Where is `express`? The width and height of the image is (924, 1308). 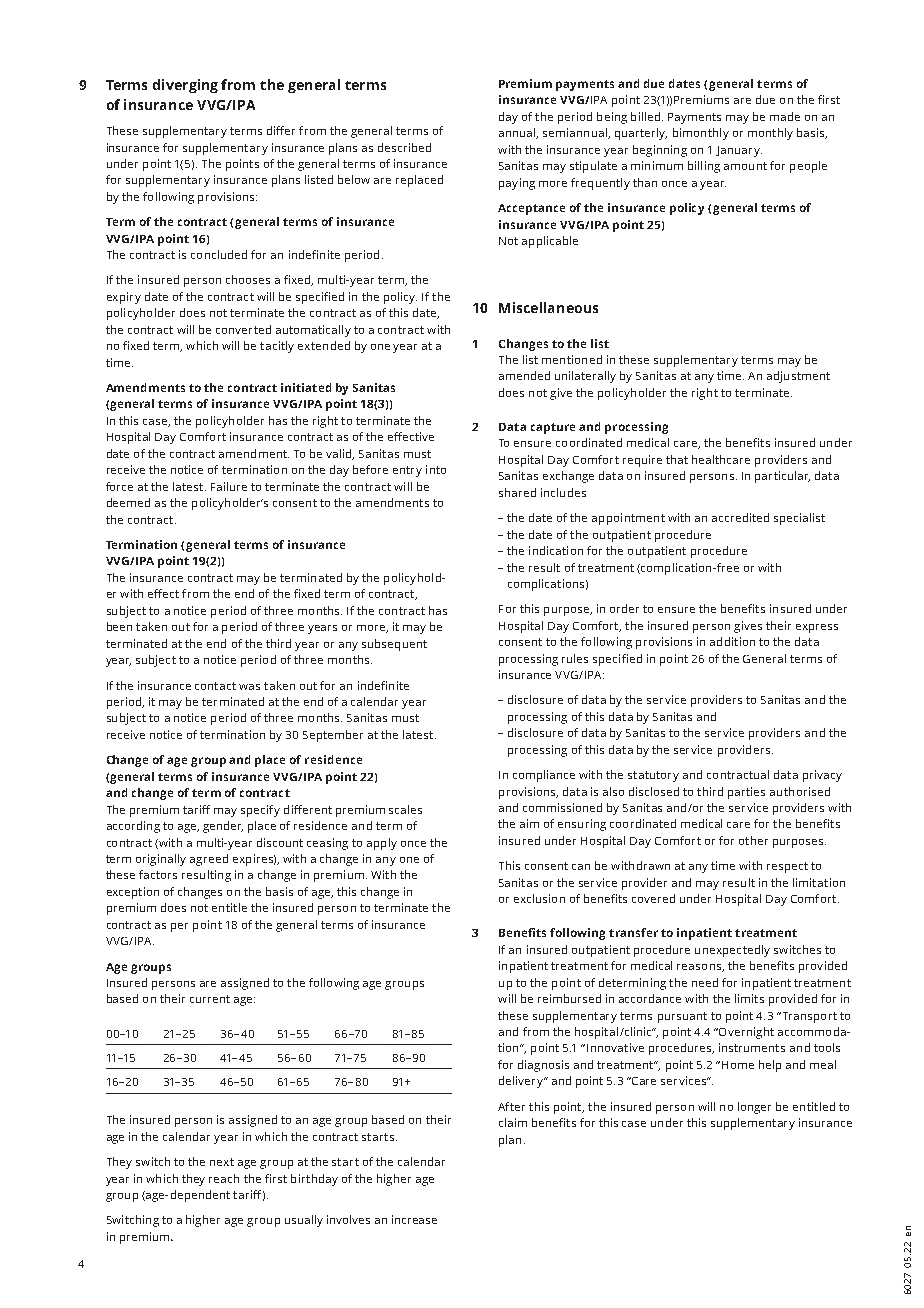 express is located at coordinates (817, 628).
